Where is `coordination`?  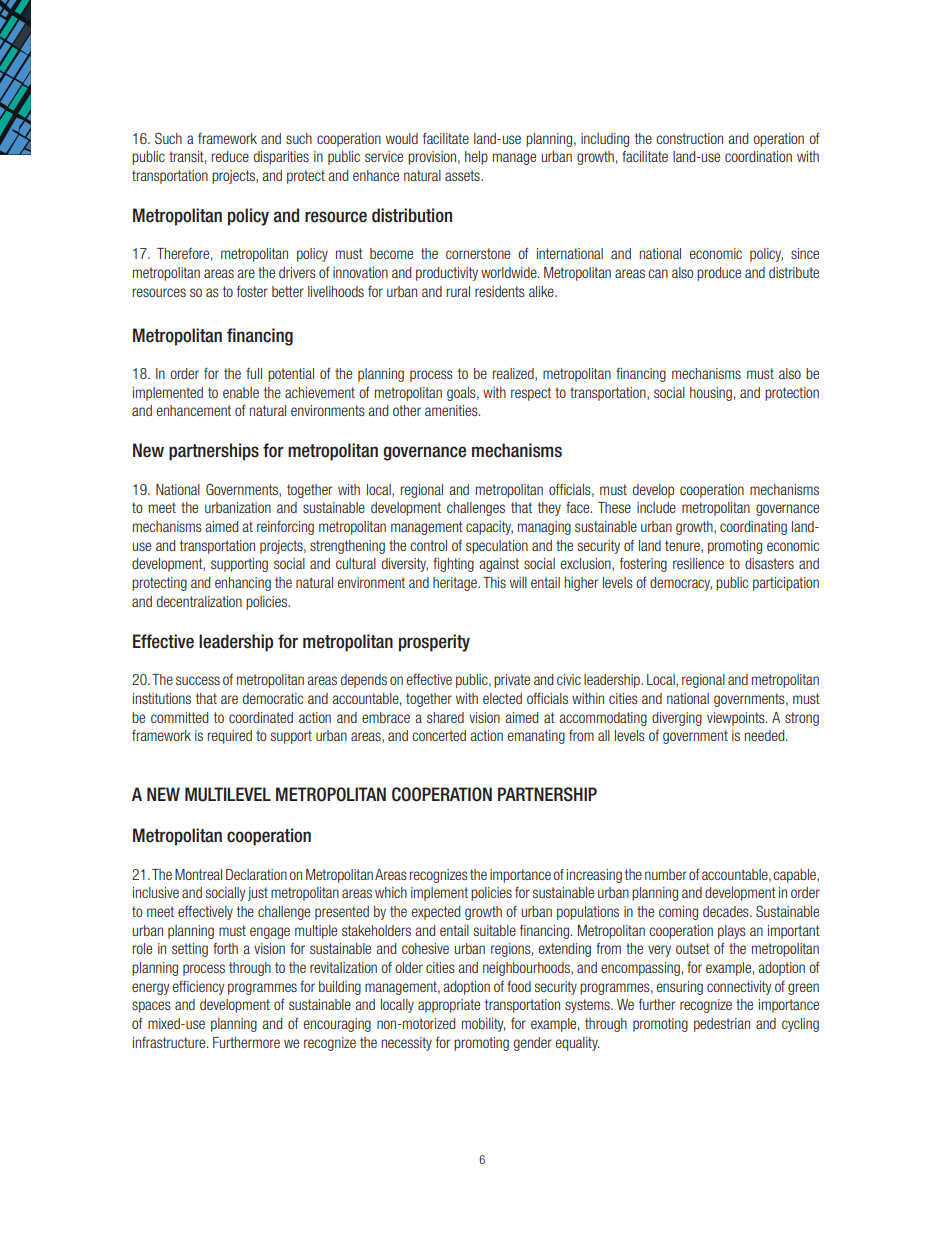 coordination is located at coordinates (758, 156).
